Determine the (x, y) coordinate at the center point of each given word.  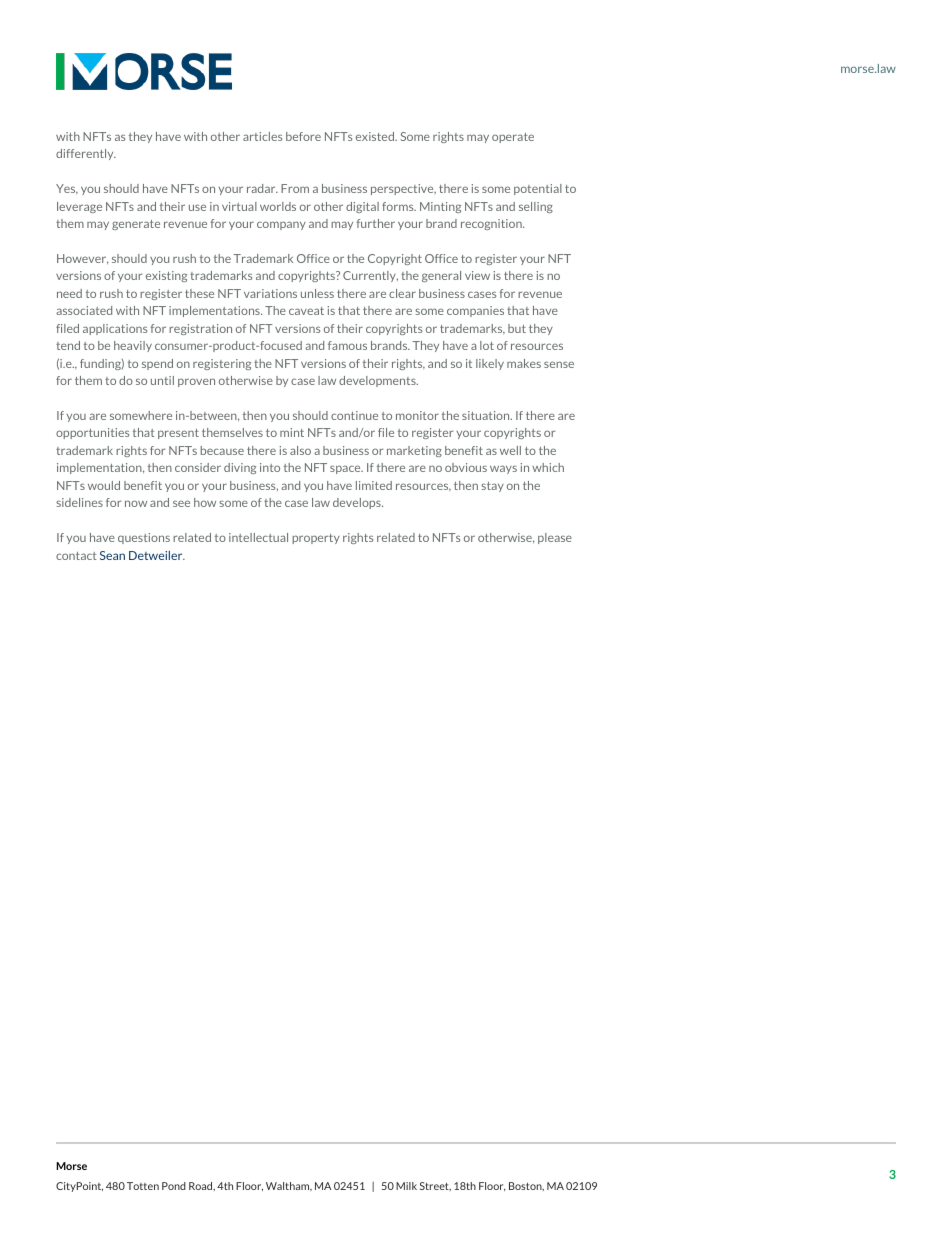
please (555, 538)
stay (492, 487)
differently (86, 154)
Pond (174, 1186)
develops (358, 503)
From (295, 188)
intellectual (258, 537)
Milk (406, 1186)
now (136, 503)
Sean (112, 555)
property (316, 539)
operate (513, 138)
